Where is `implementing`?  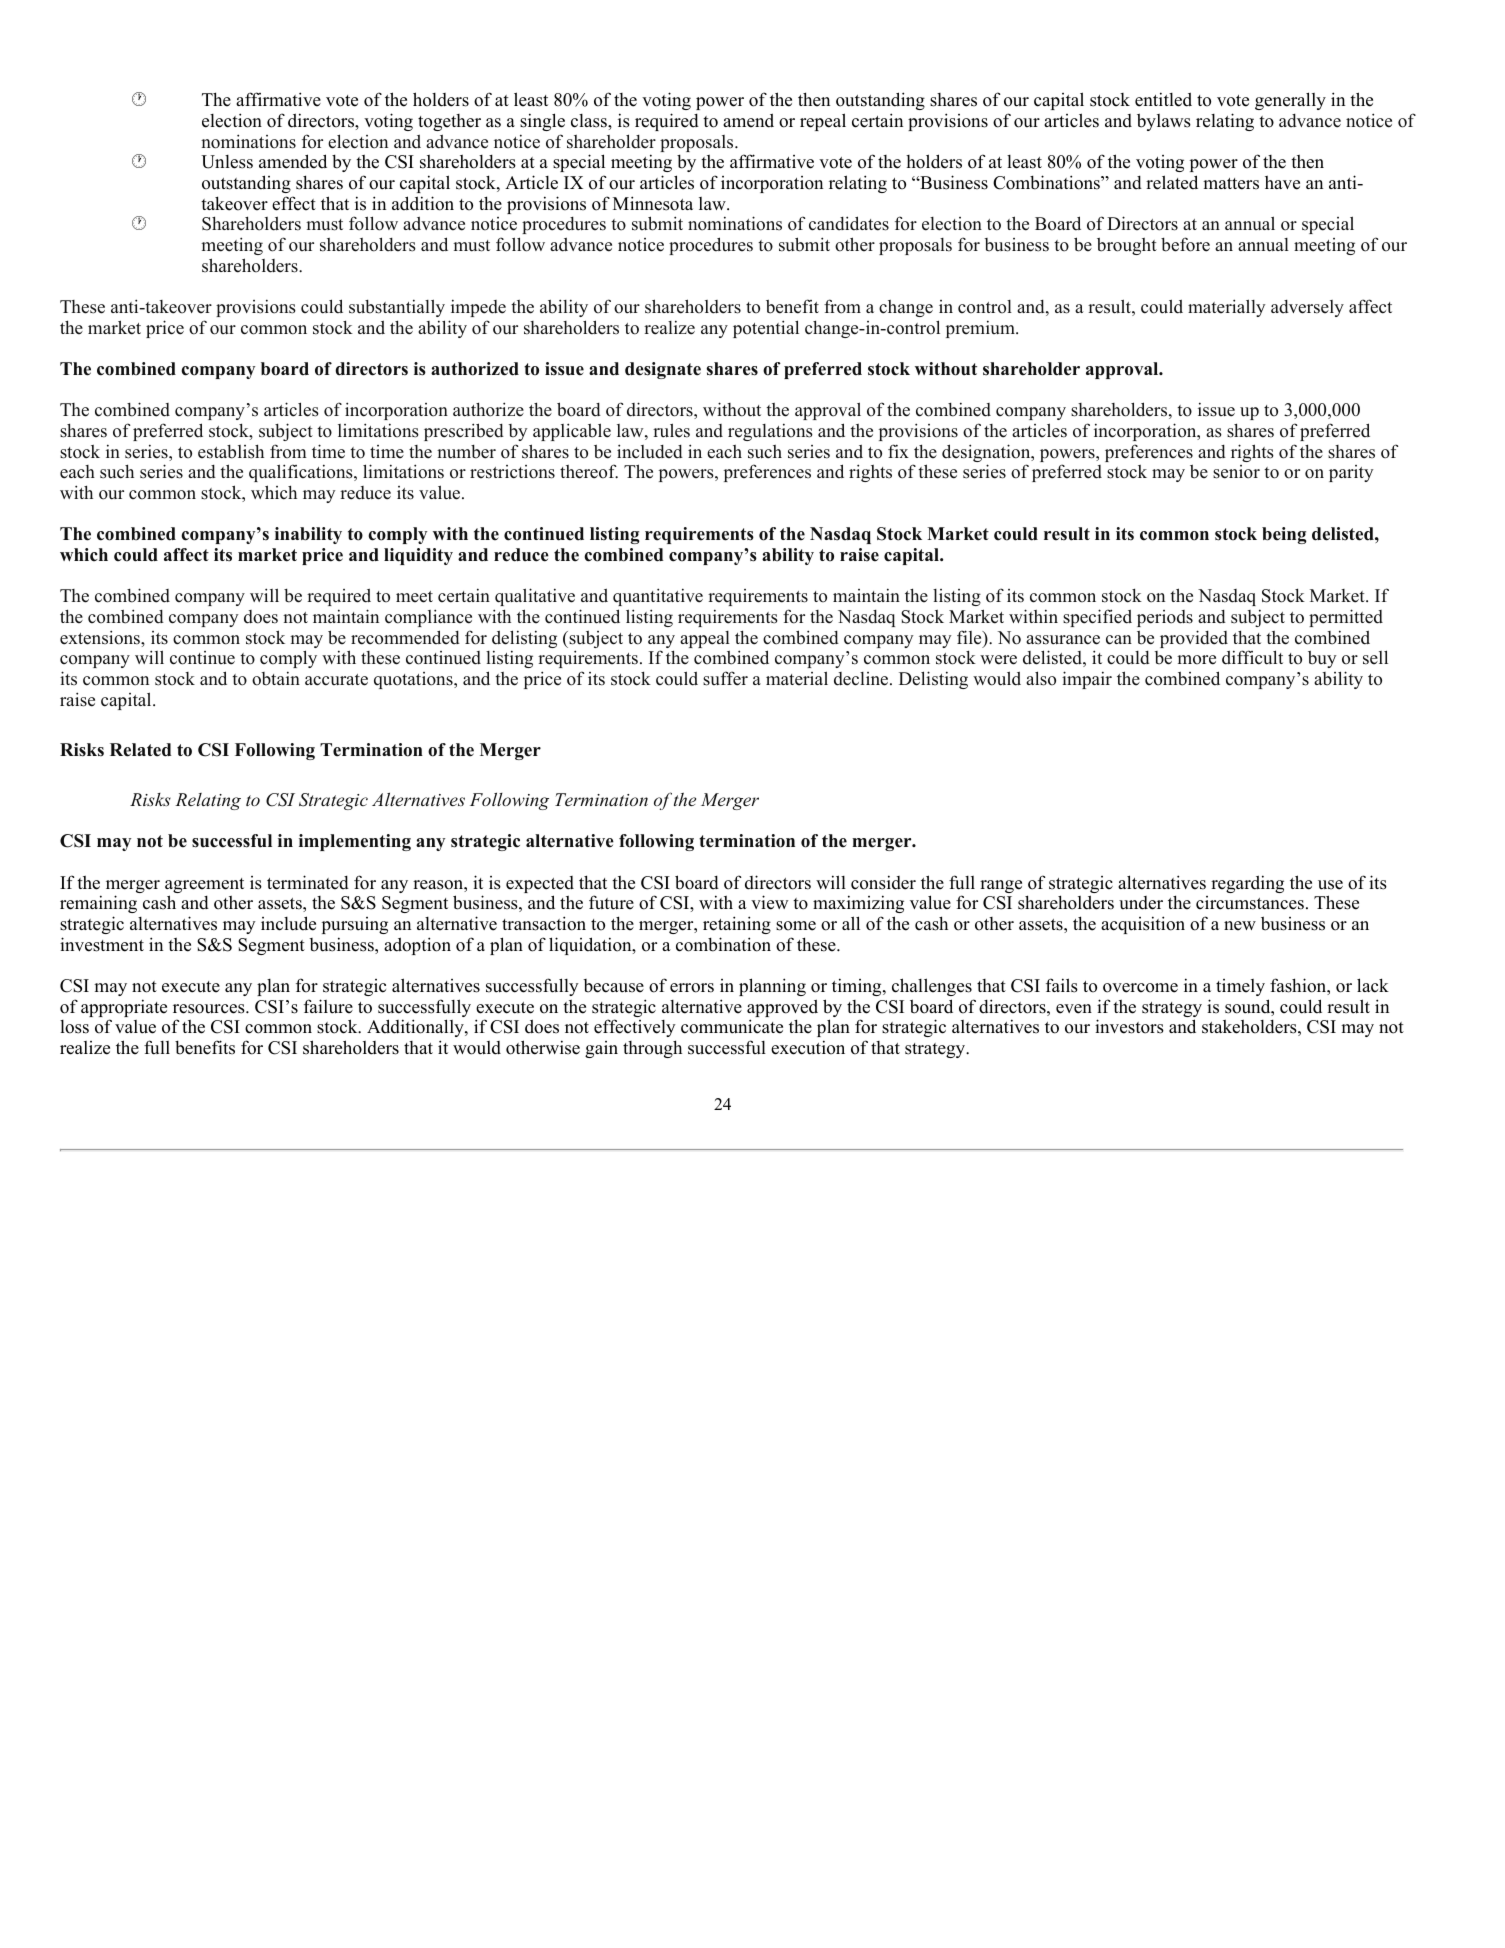 implementing is located at coordinates (355, 842).
